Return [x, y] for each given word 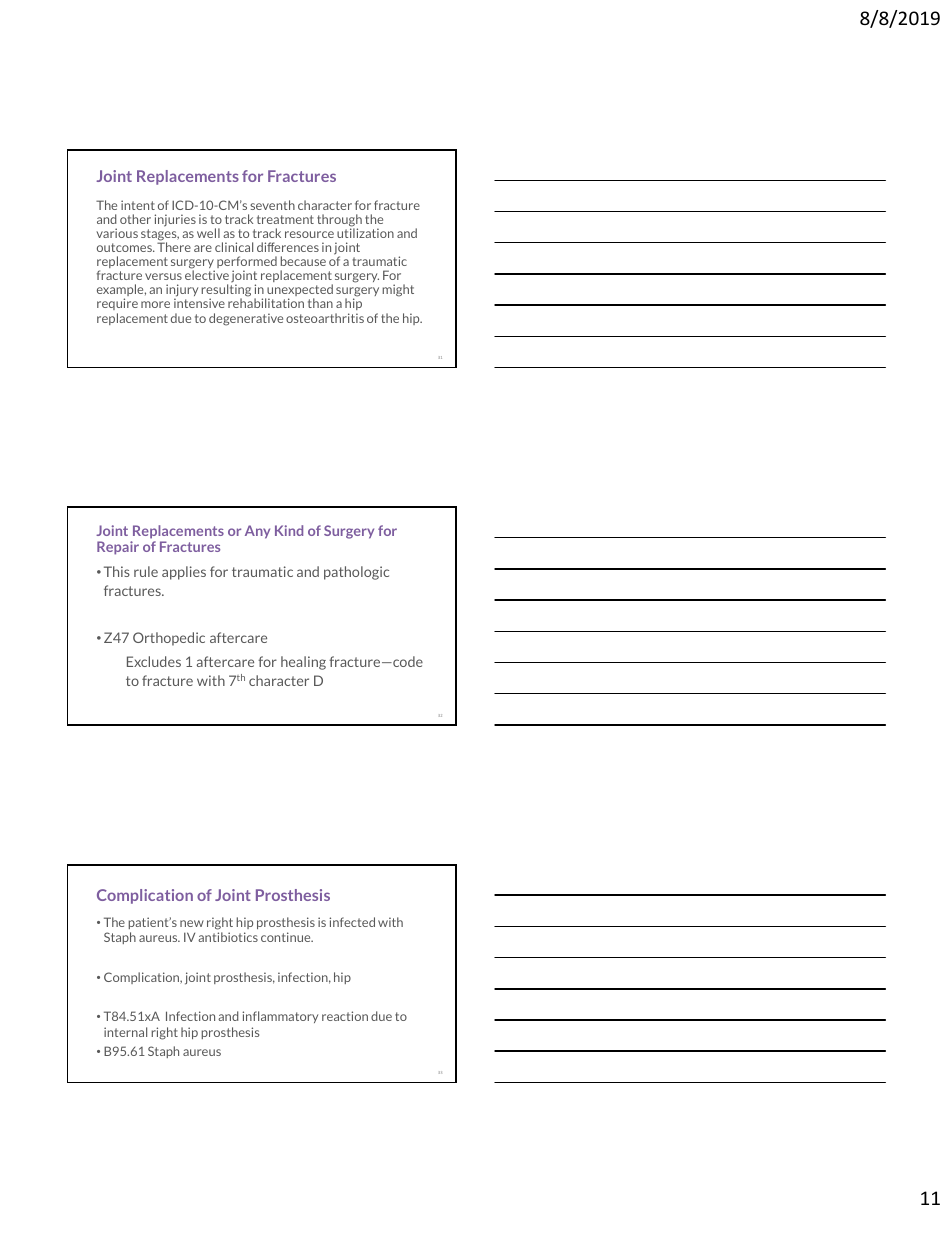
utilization [365, 233]
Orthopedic [169, 639]
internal [125, 1032]
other [135, 219]
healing [303, 663]
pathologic [356, 573]
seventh [272, 205]
